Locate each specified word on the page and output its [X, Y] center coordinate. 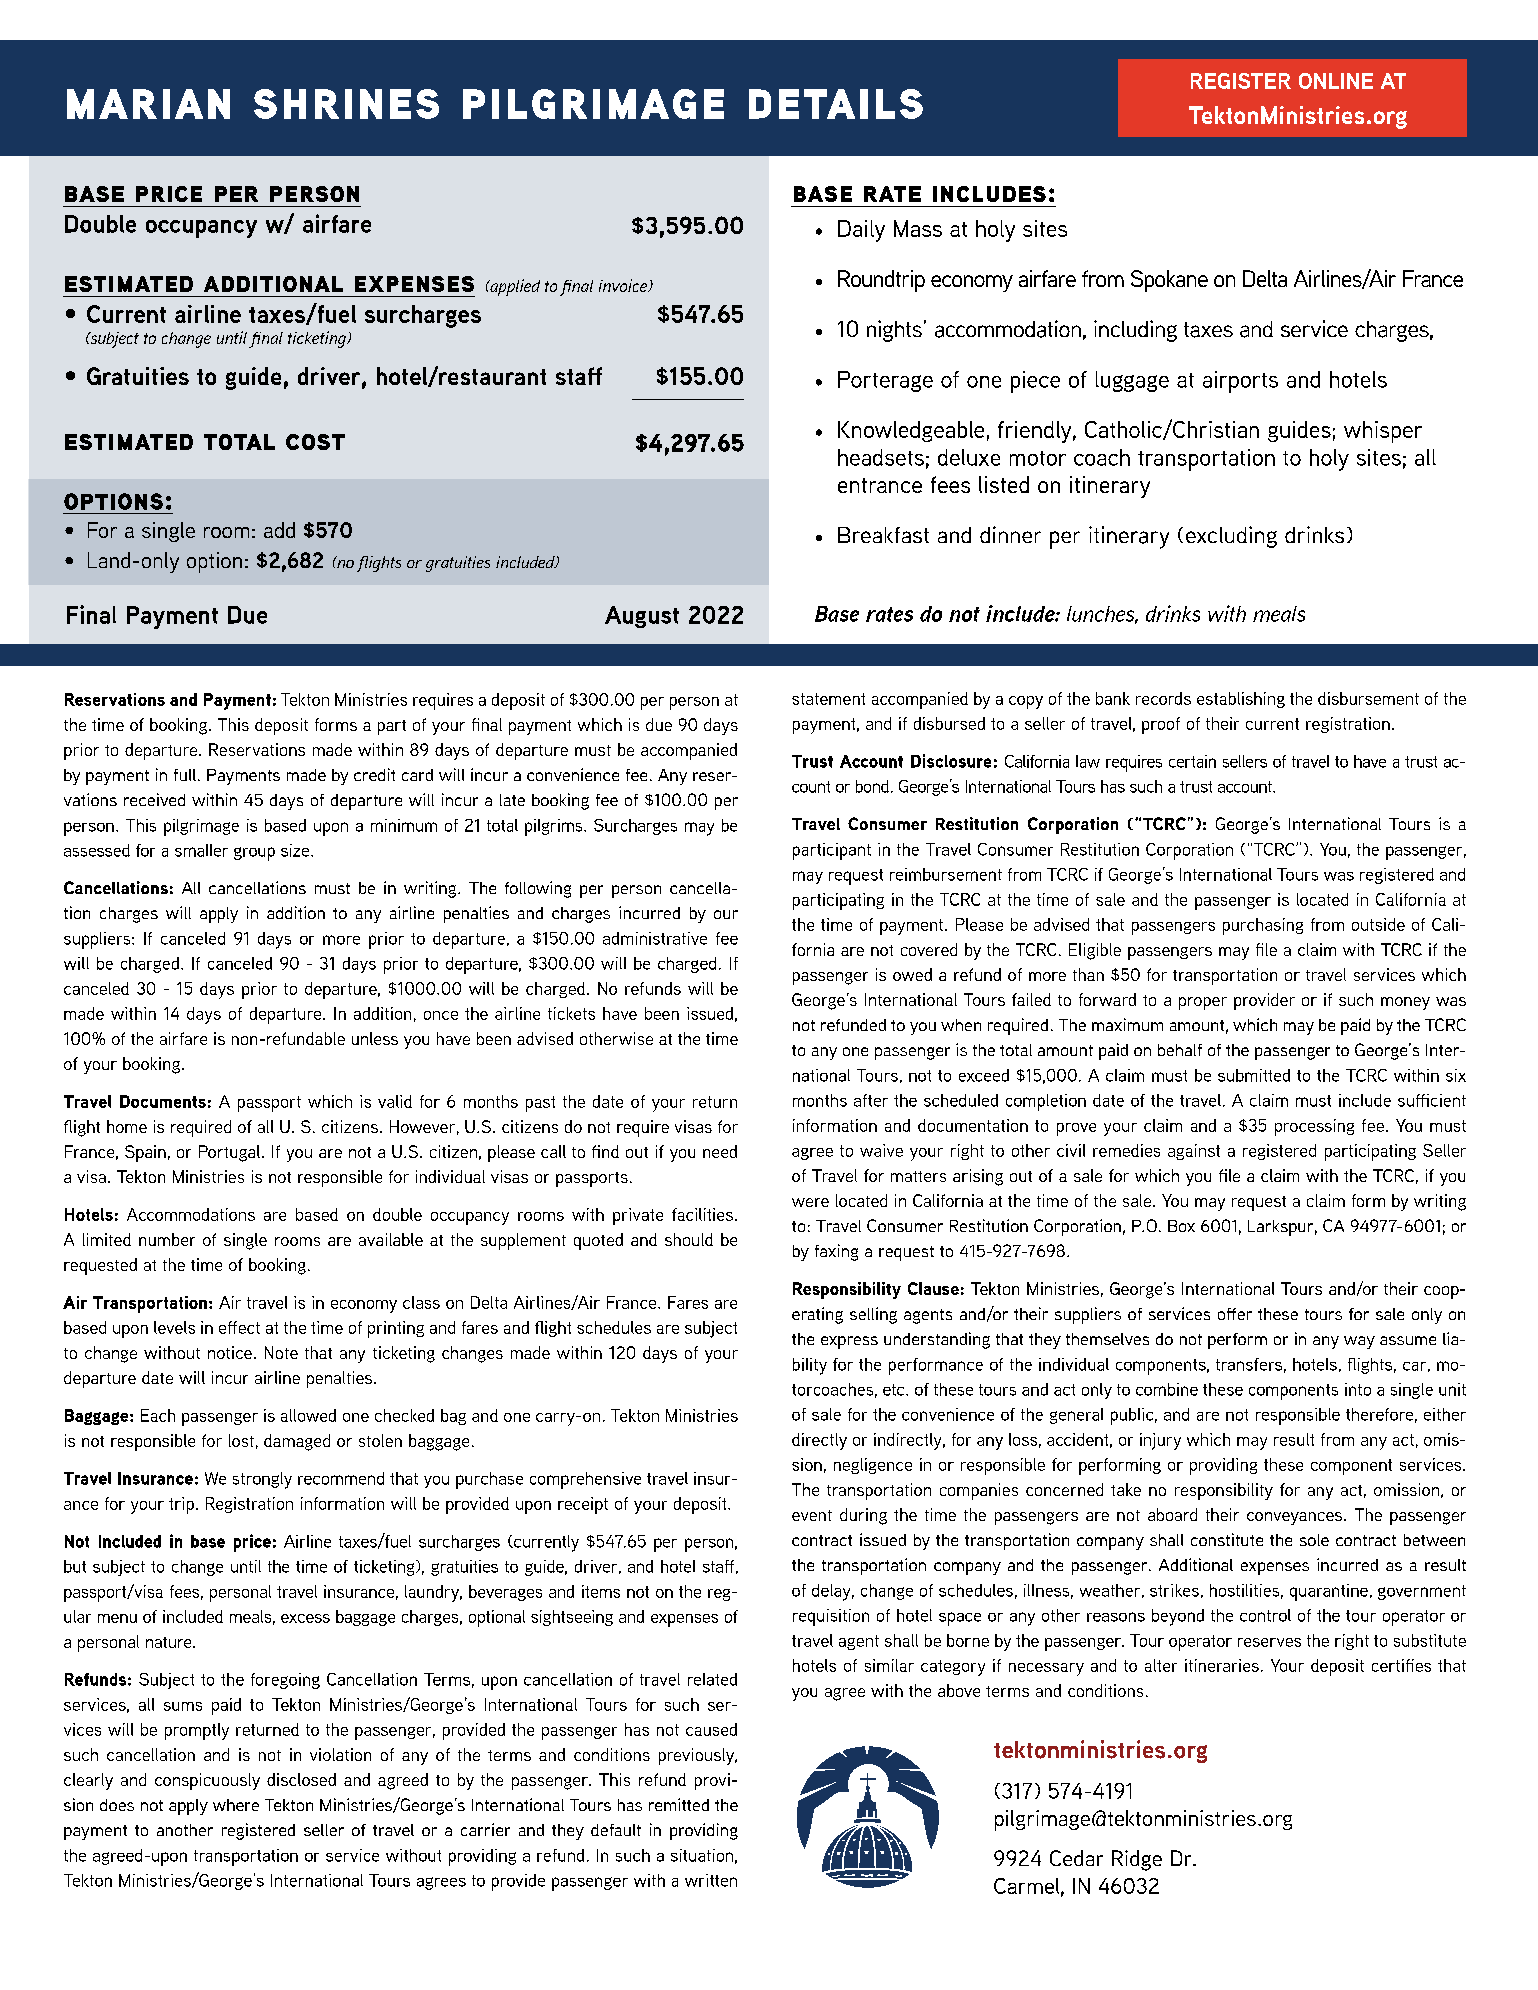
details [836, 104]
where [236, 1805]
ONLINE [1336, 81]
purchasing [1263, 926]
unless [375, 1038]
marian [148, 104]
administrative [655, 938]
